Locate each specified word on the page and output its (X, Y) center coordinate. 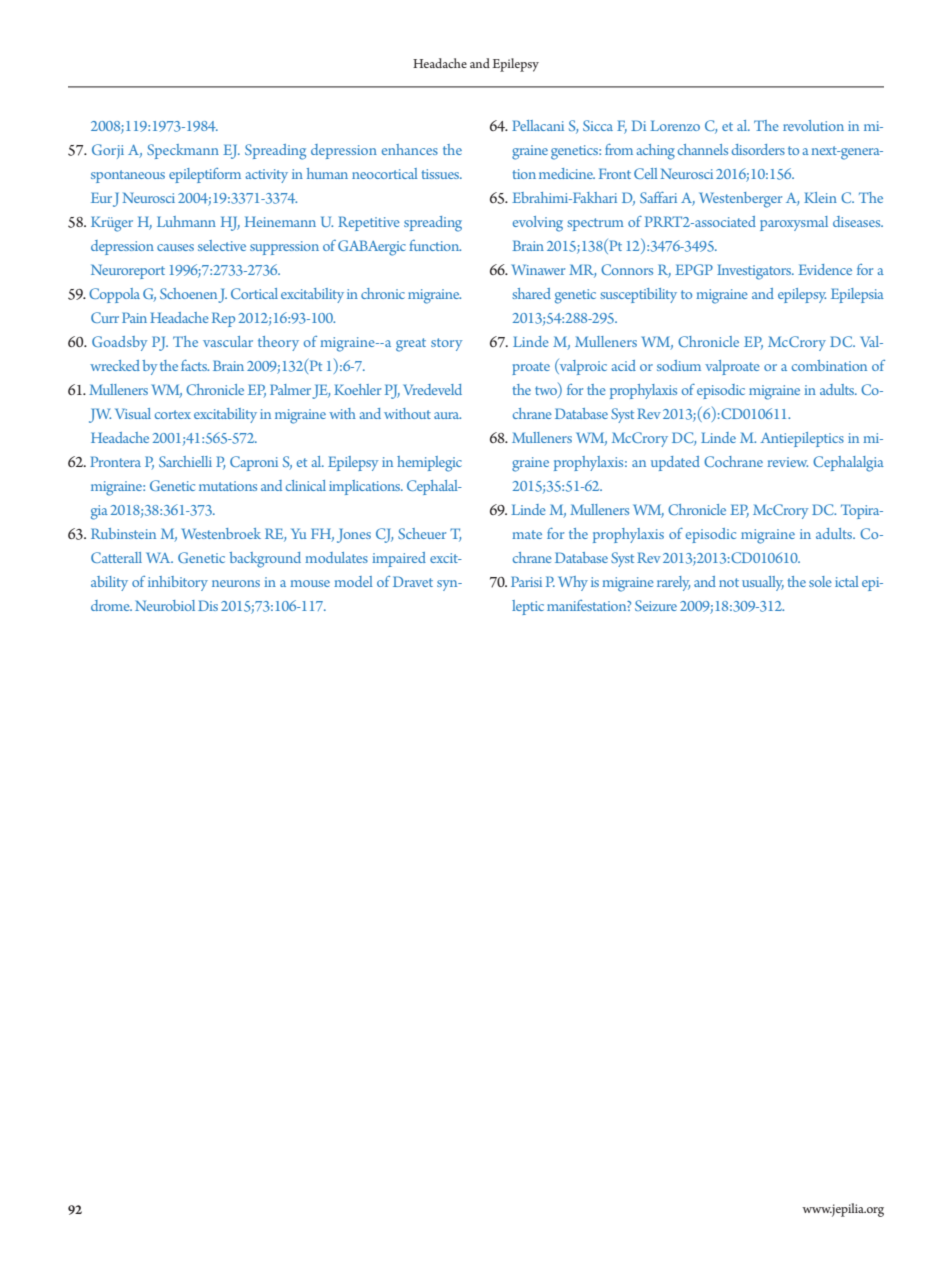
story (446, 344)
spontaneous (128, 176)
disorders (758, 149)
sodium (679, 365)
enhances (410, 149)
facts (195, 365)
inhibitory (178, 583)
